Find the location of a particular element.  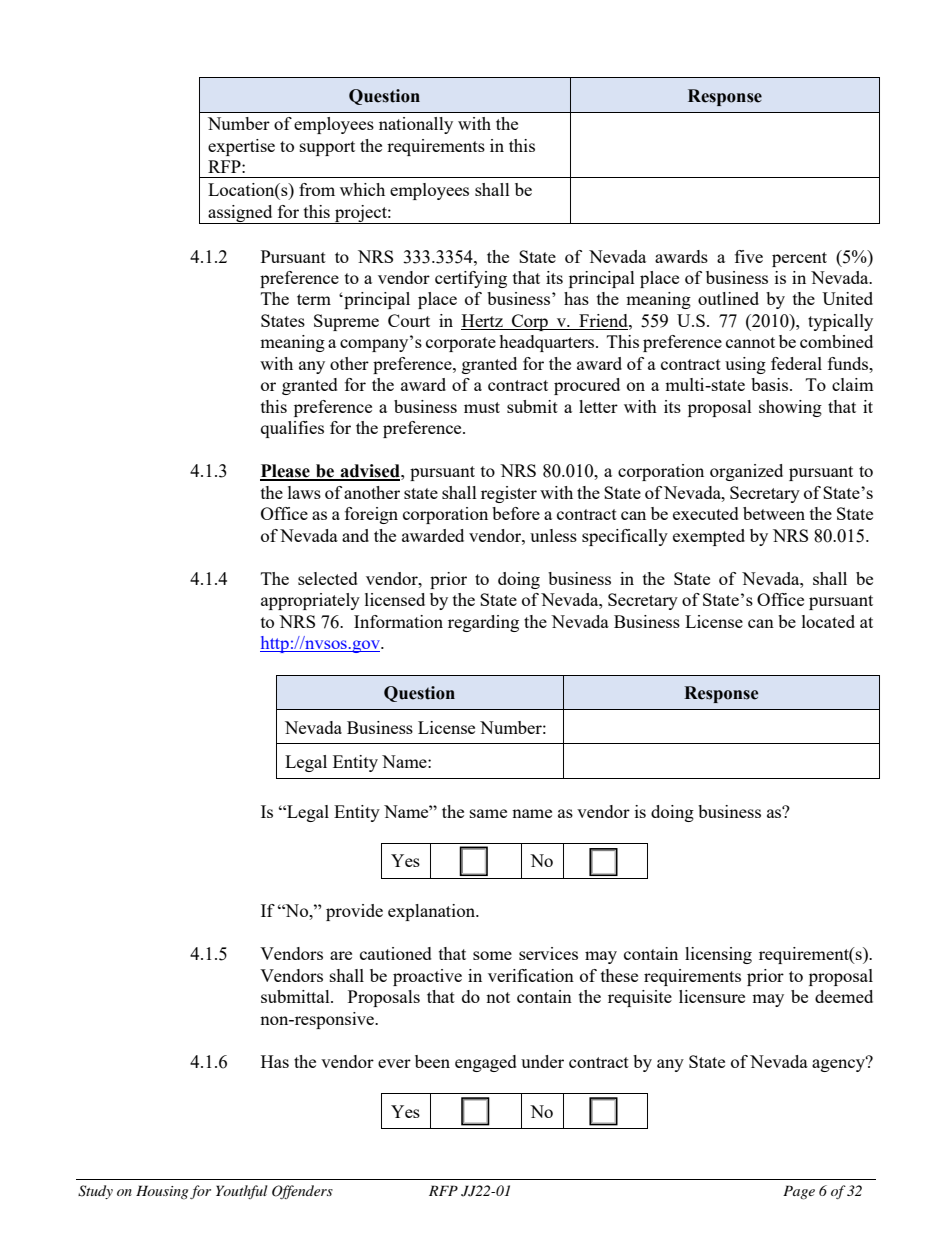

must is located at coordinates (482, 407).
